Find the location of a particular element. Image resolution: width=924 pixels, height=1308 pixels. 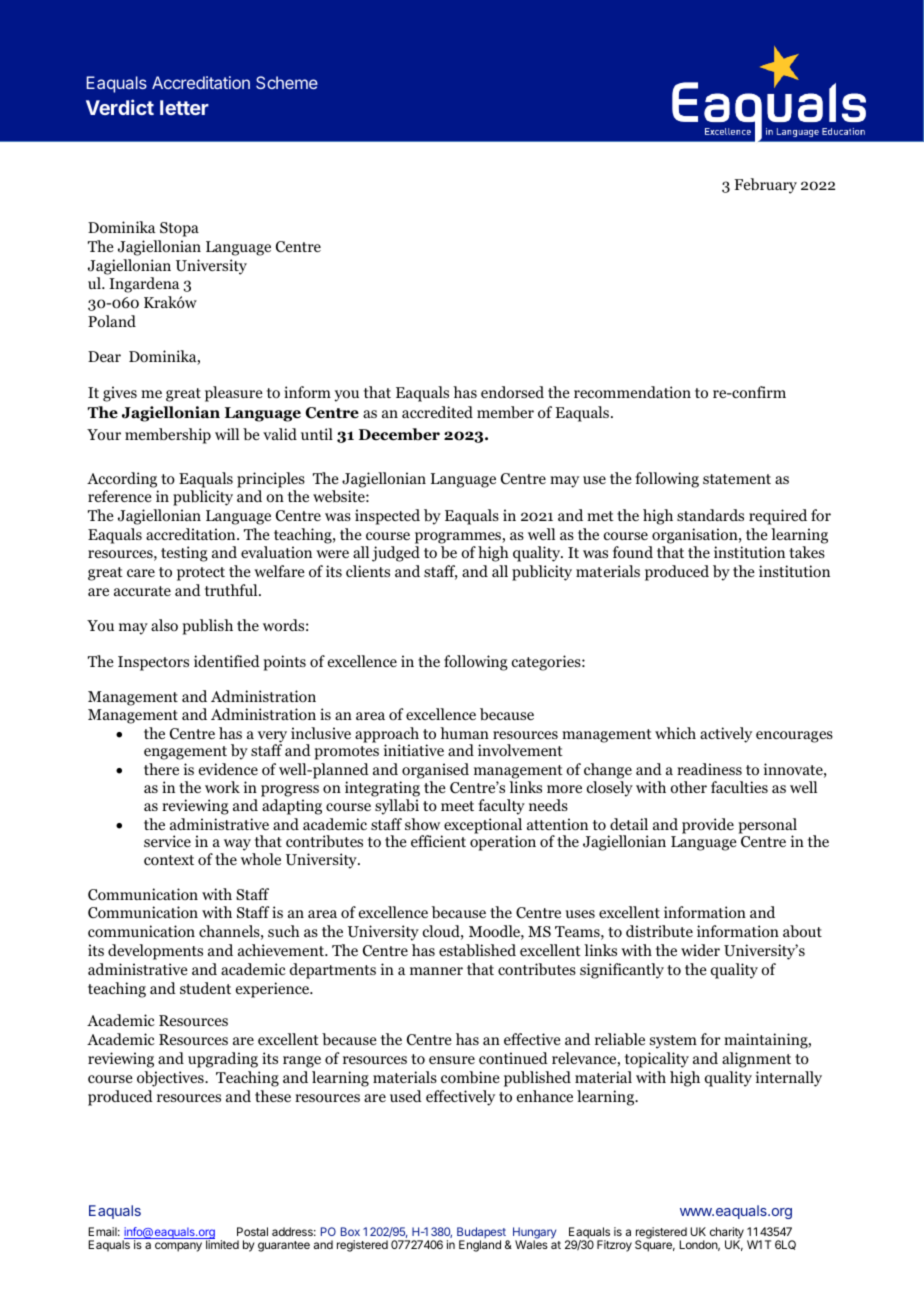

February is located at coordinates (765, 186).
